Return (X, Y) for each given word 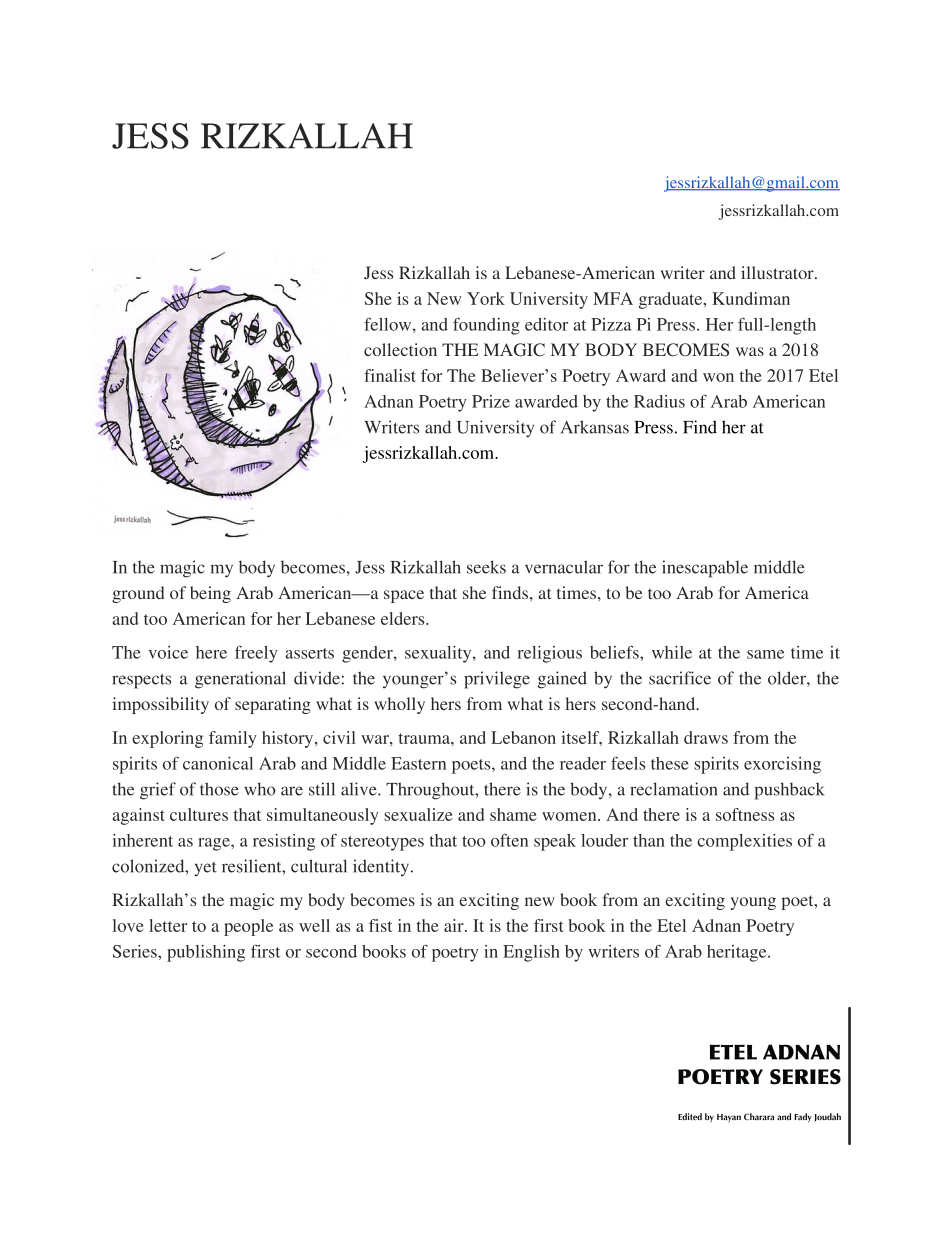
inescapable (705, 569)
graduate (672, 300)
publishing (206, 953)
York (486, 298)
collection (400, 349)
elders (404, 618)
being (210, 594)
